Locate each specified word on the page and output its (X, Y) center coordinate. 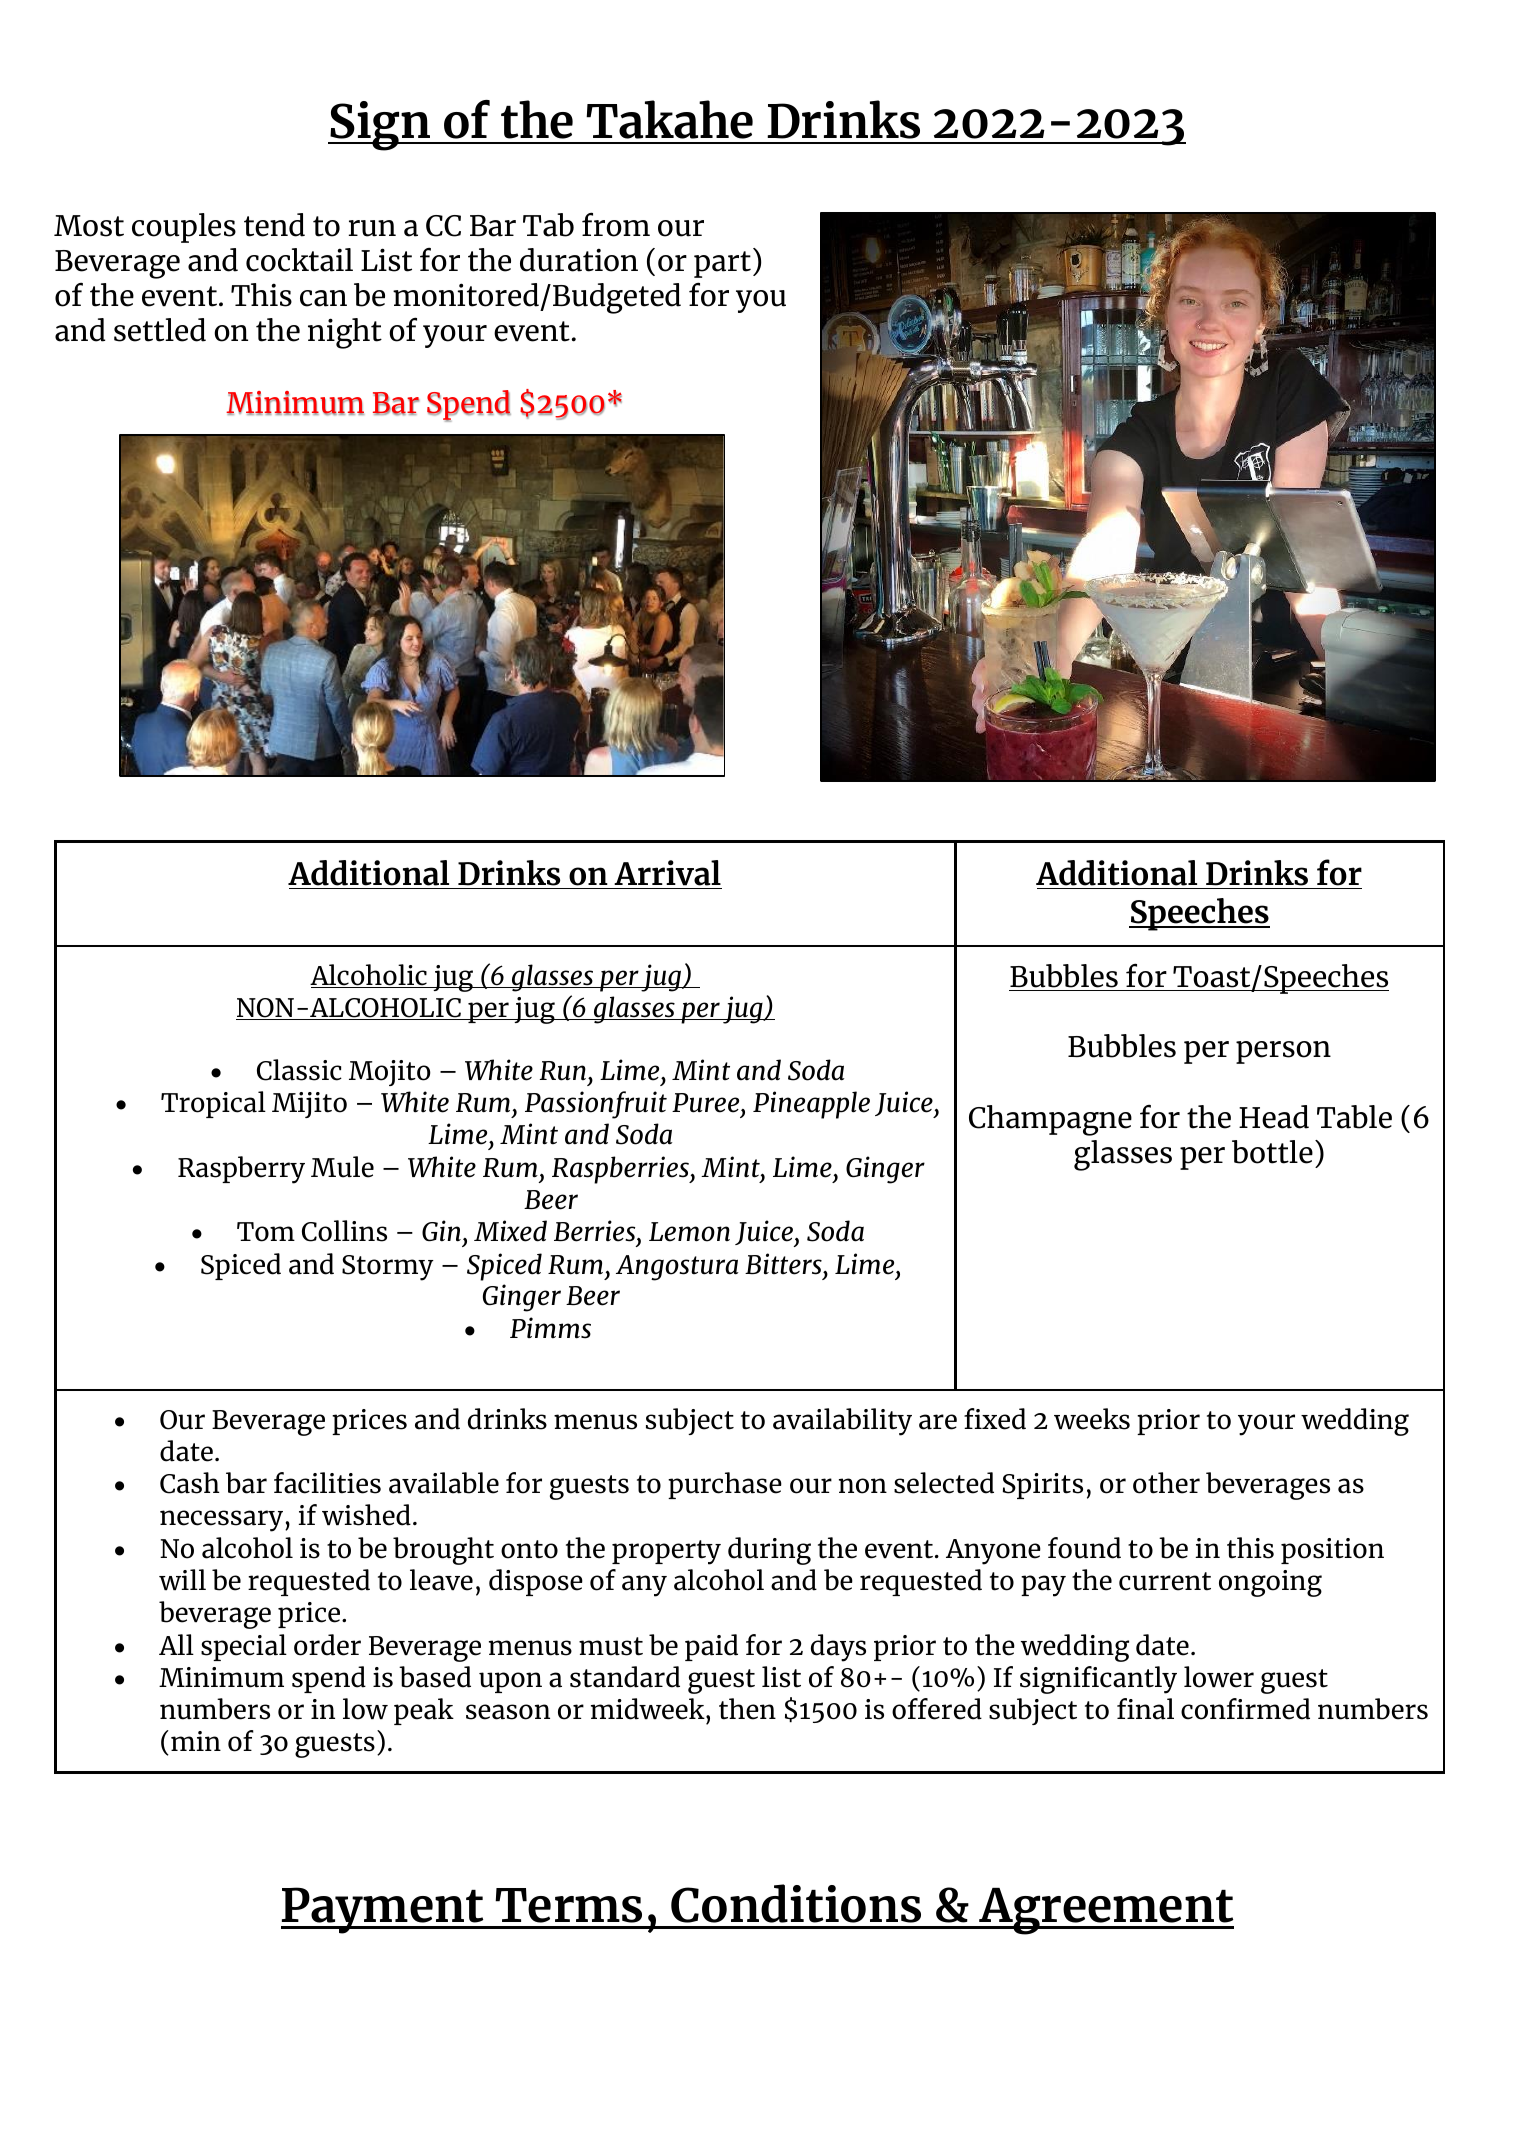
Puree (707, 1103)
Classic (299, 1070)
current (1165, 1581)
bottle (1272, 1152)
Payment (384, 1910)
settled (160, 330)
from (616, 224)
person (1283, 1052)
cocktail (299, 260)
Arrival (667, 873)
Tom (266, 1232)
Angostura (677, 1268)
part (722, 264)
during (769, 1551)
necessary (221, 1521)
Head (1274, 1117)
